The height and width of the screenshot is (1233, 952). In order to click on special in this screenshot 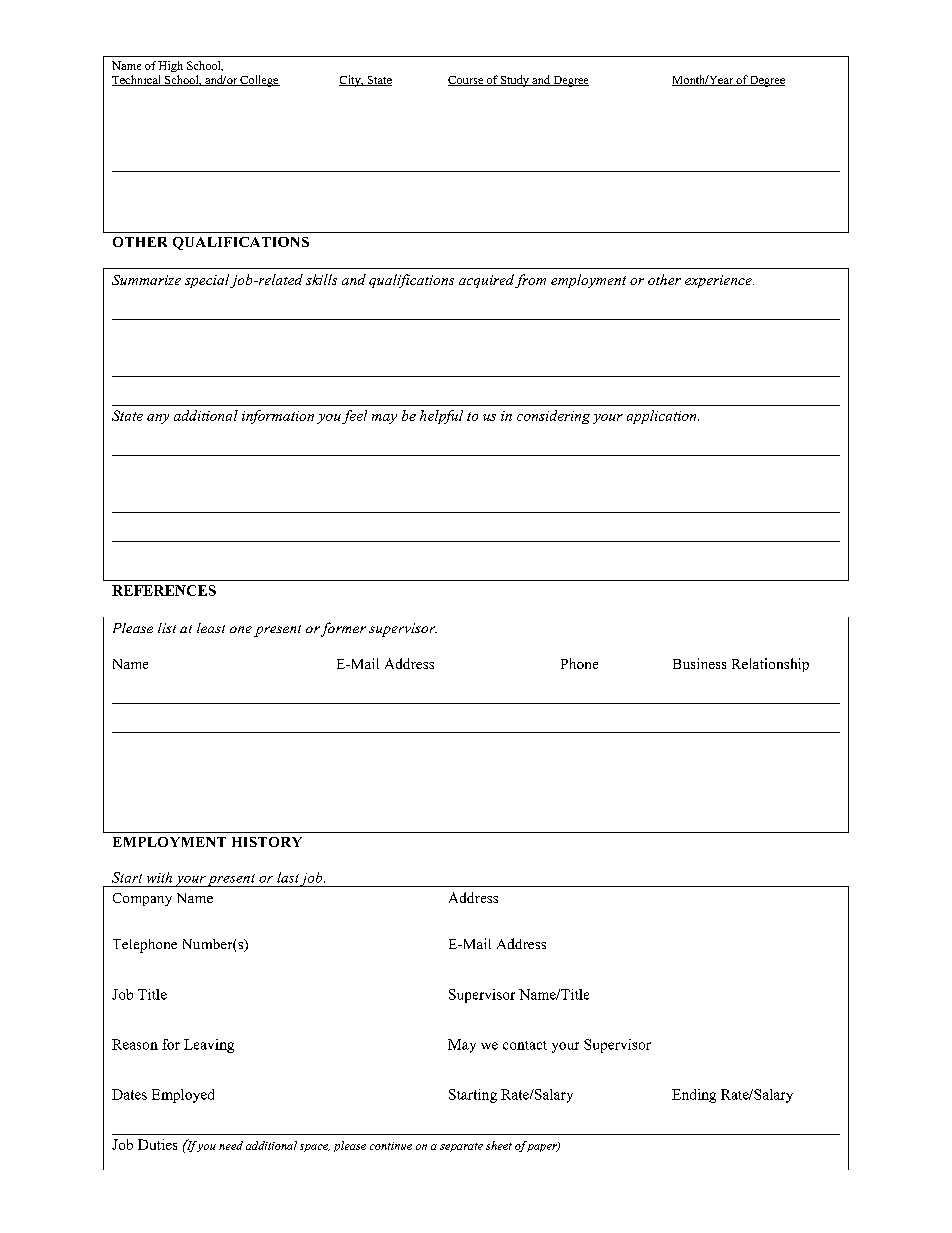, I will do `click(207, 281)`.
